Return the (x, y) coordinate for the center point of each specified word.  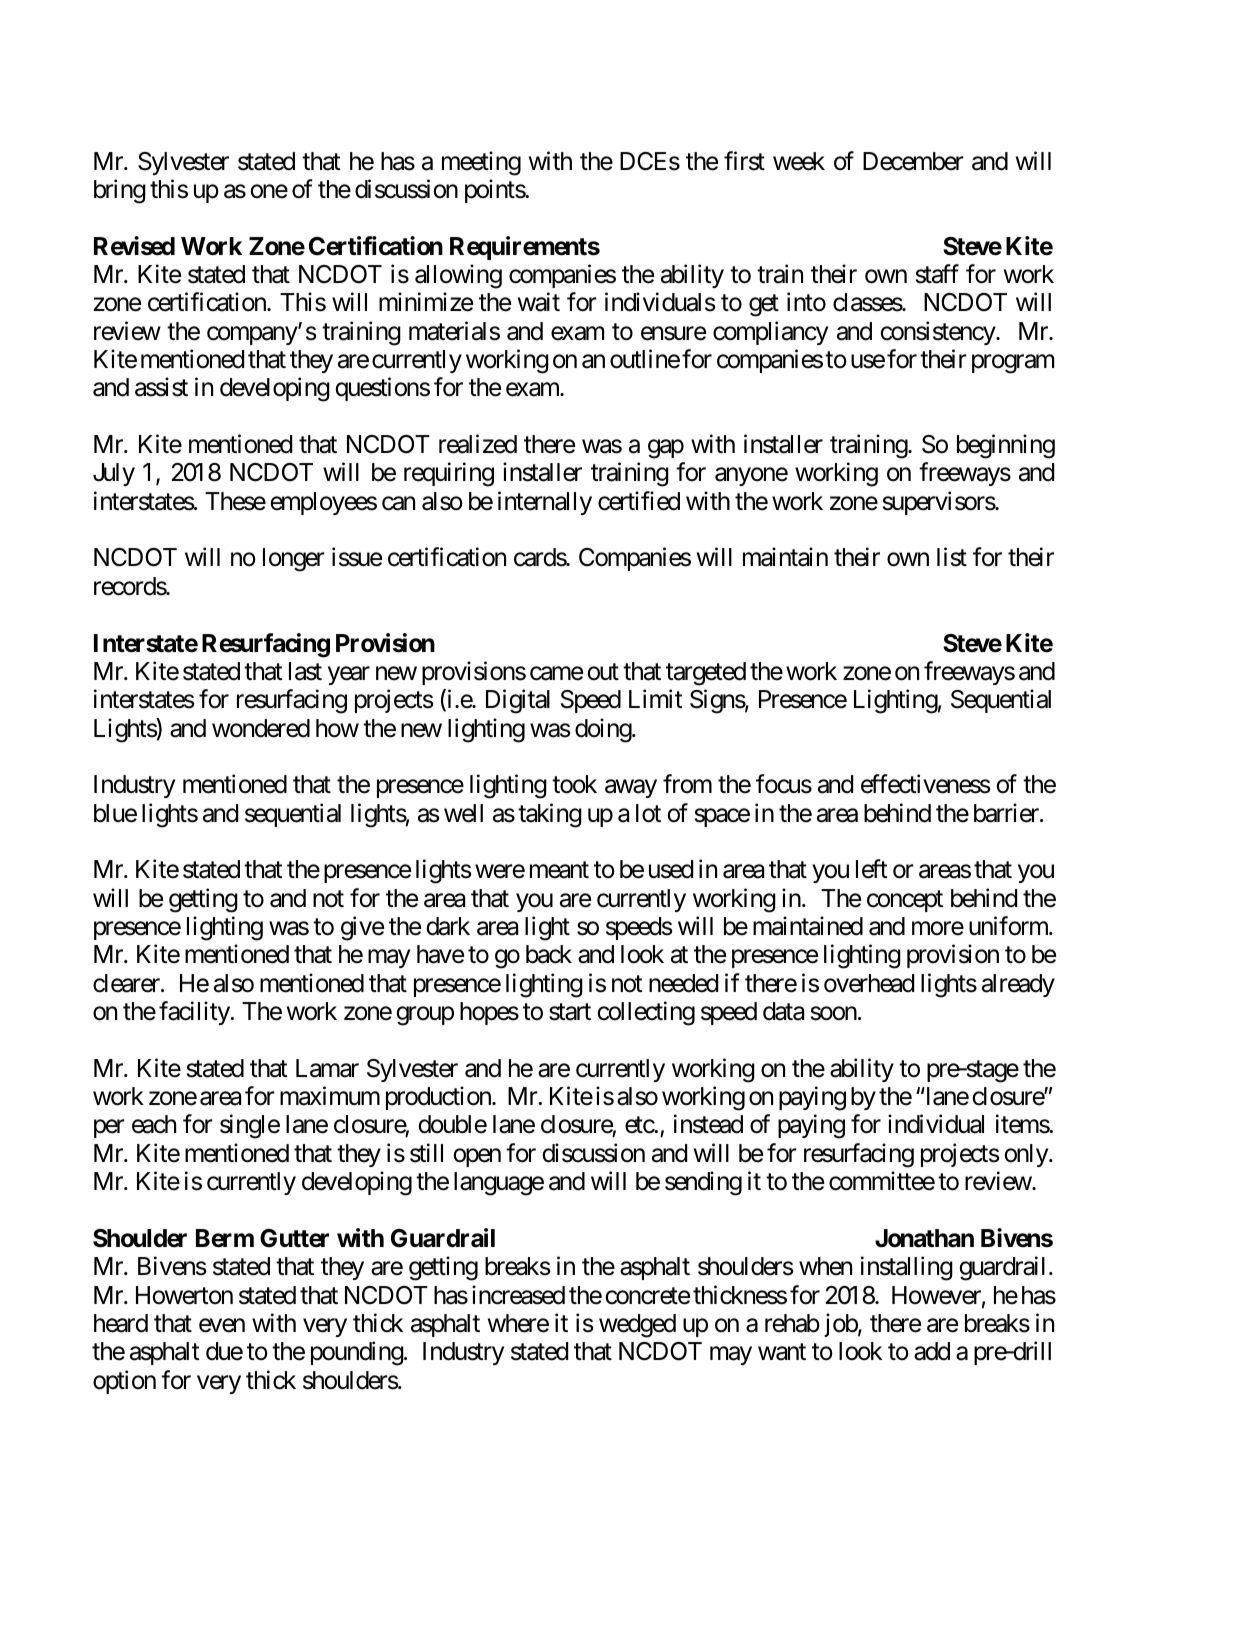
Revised (134, 246)
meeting (481, 163)
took (574, 784)
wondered (261, 728)
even (222, 1326)
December (913, 161)
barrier (1007, 813)
